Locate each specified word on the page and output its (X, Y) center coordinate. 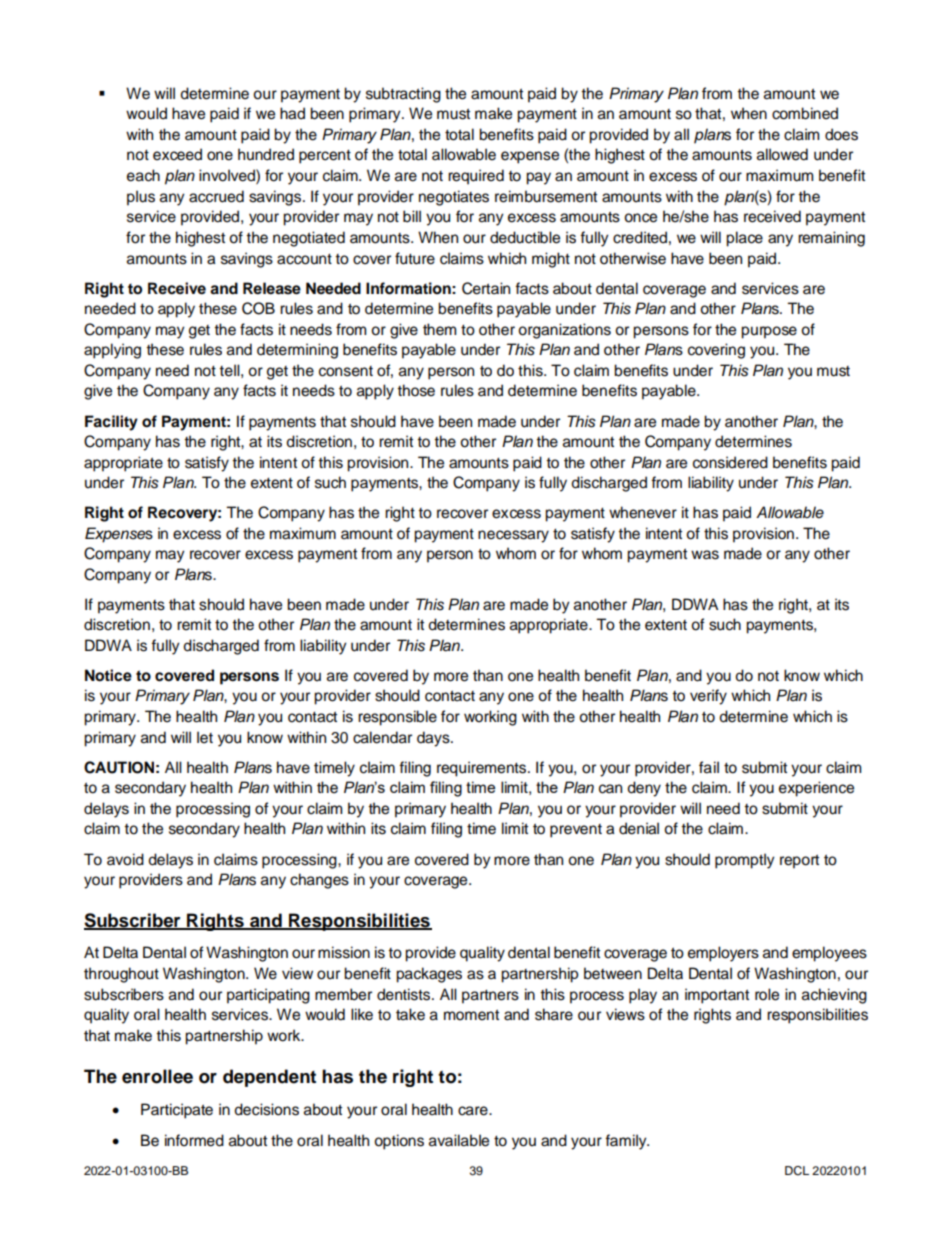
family (627, 1142)
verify (708, 697)
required (476, 177)
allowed (782, 154)
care (474, 1111)
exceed (177, 154)
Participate (177, 1111)
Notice (108, 675)
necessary (513, 536)
